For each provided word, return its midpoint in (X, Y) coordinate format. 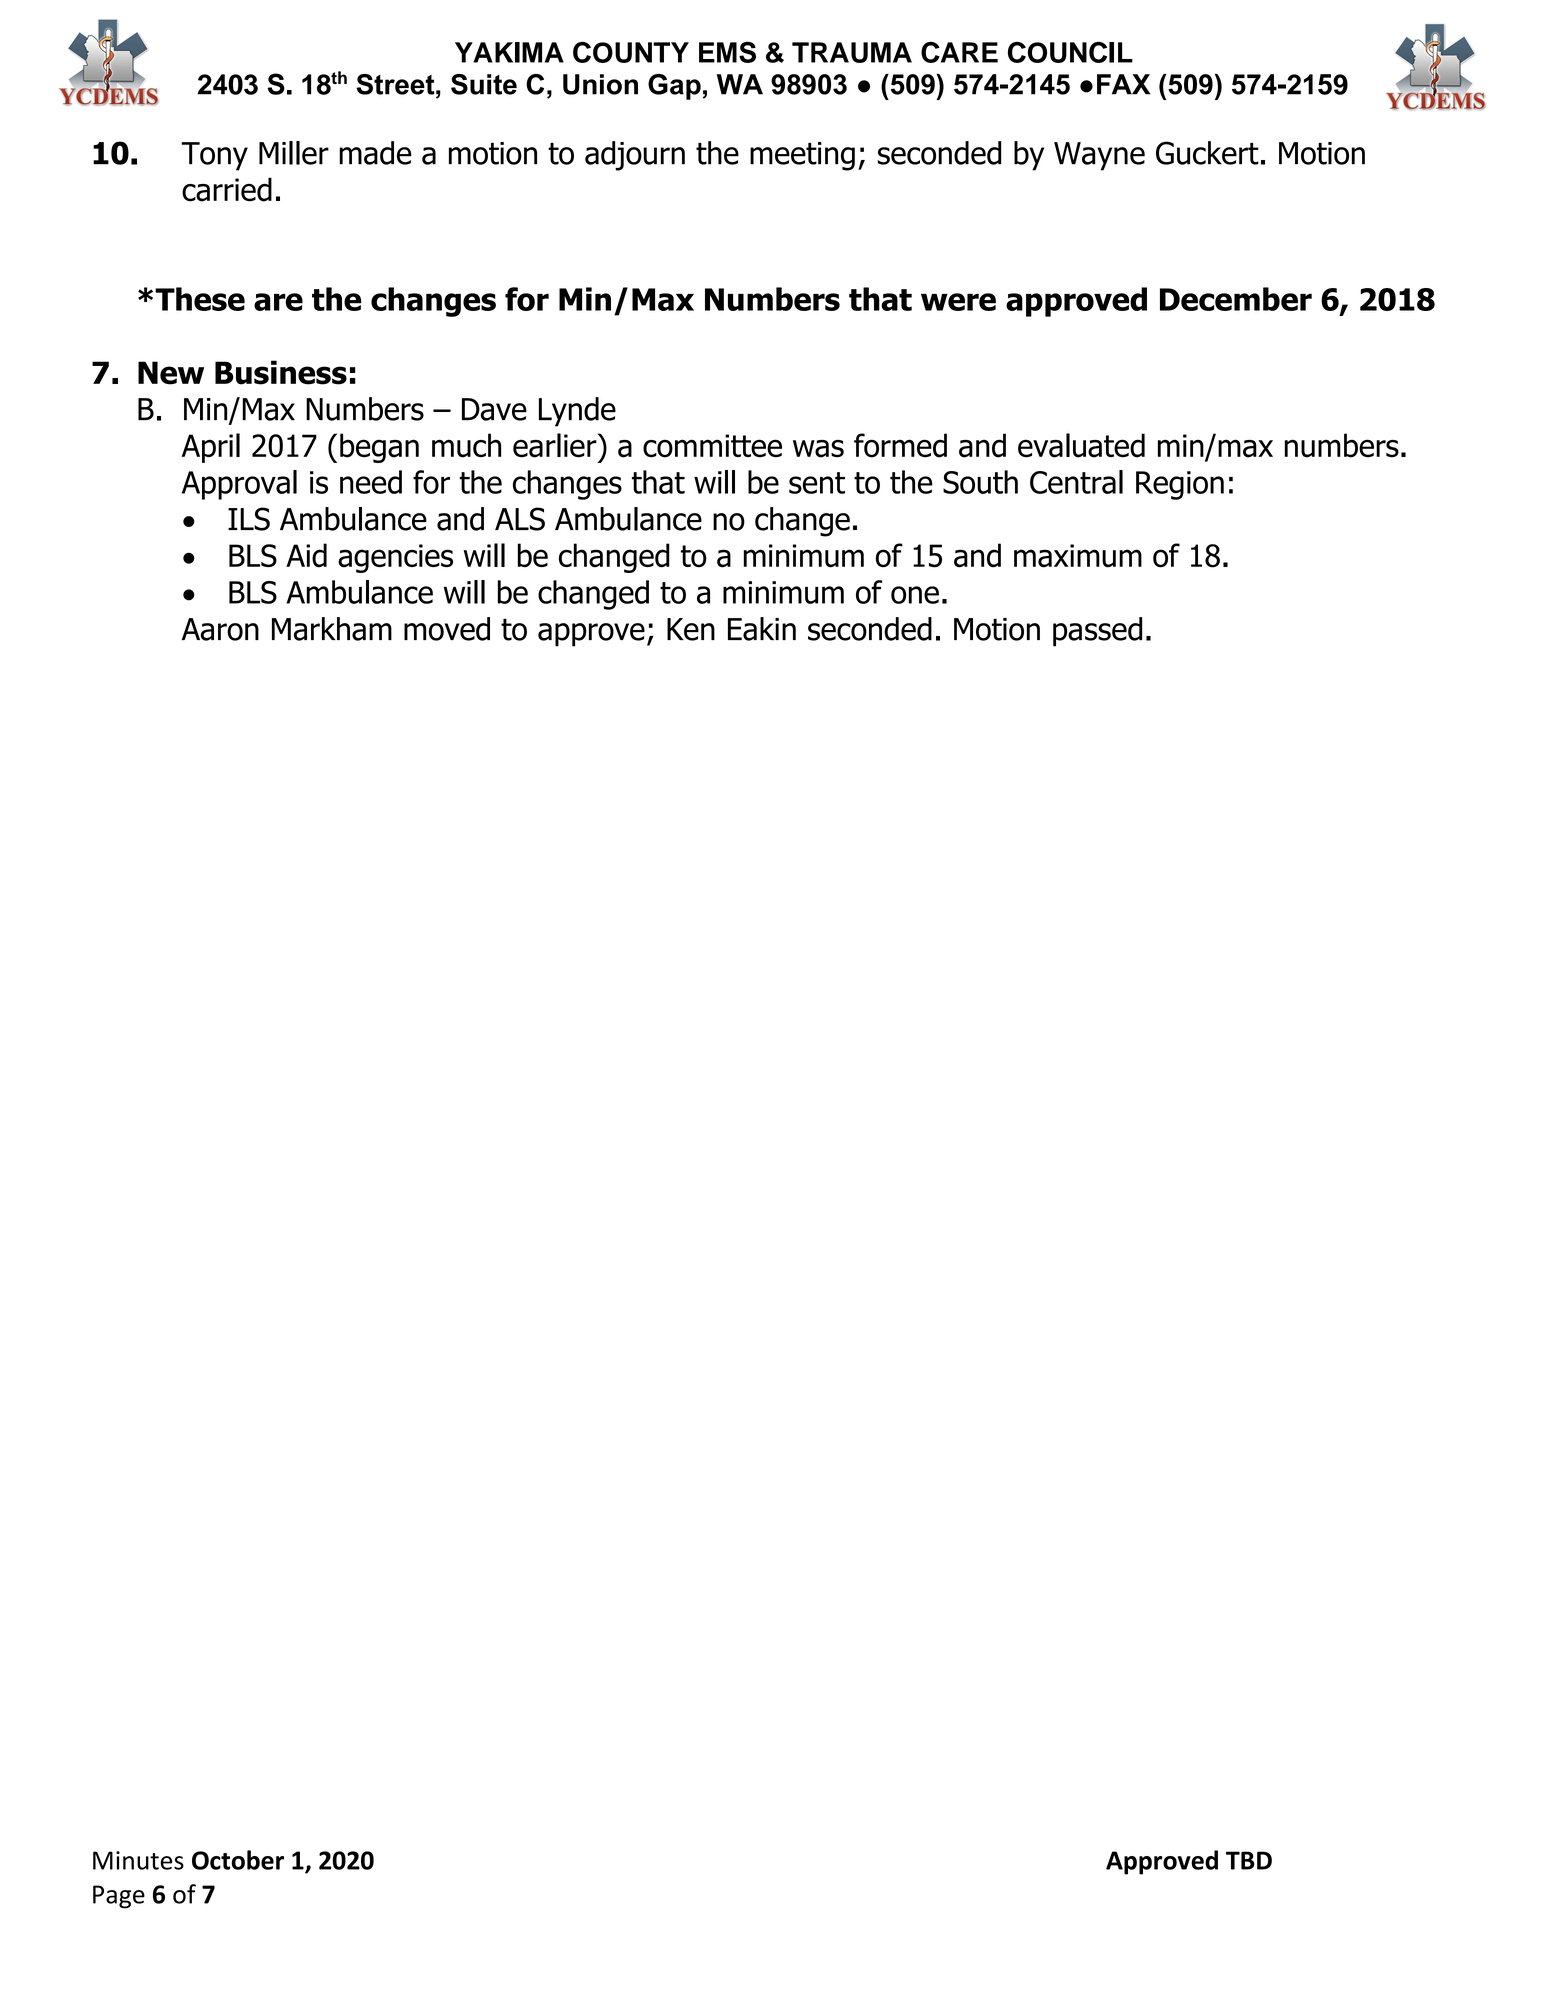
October (238, 1860)
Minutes (138, 1860)
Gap (674, 87)
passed (1097, 632)
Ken (691, 629)
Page (119, 1897)
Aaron (220, 629)
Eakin (762, 629)
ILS (249, 519)
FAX (1123, 84)
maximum (1078, 556)
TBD (1249, 1860)
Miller (294, 153)
